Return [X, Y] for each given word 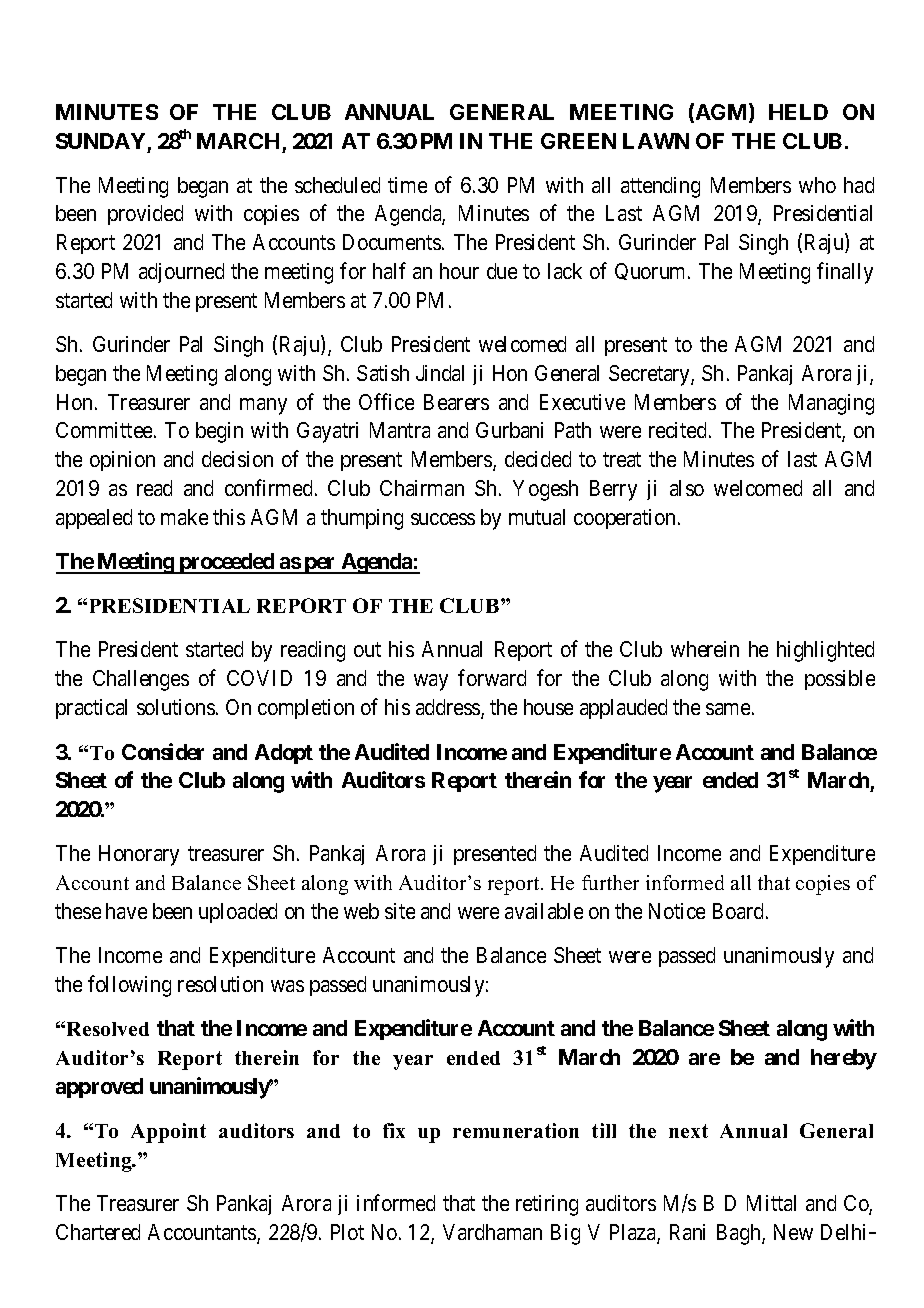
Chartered [98, 1232]
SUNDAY [100, 141]
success [443, 519]
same [728, 709]
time [407, 185]
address [449, 708]
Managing [831, 404]
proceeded [226, 563]
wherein [705, 649]
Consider [163, 751]
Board [738, 911]
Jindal [440, 373]
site [400, 911]
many [263, 406]
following [129, 986]
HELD [798, 112]
